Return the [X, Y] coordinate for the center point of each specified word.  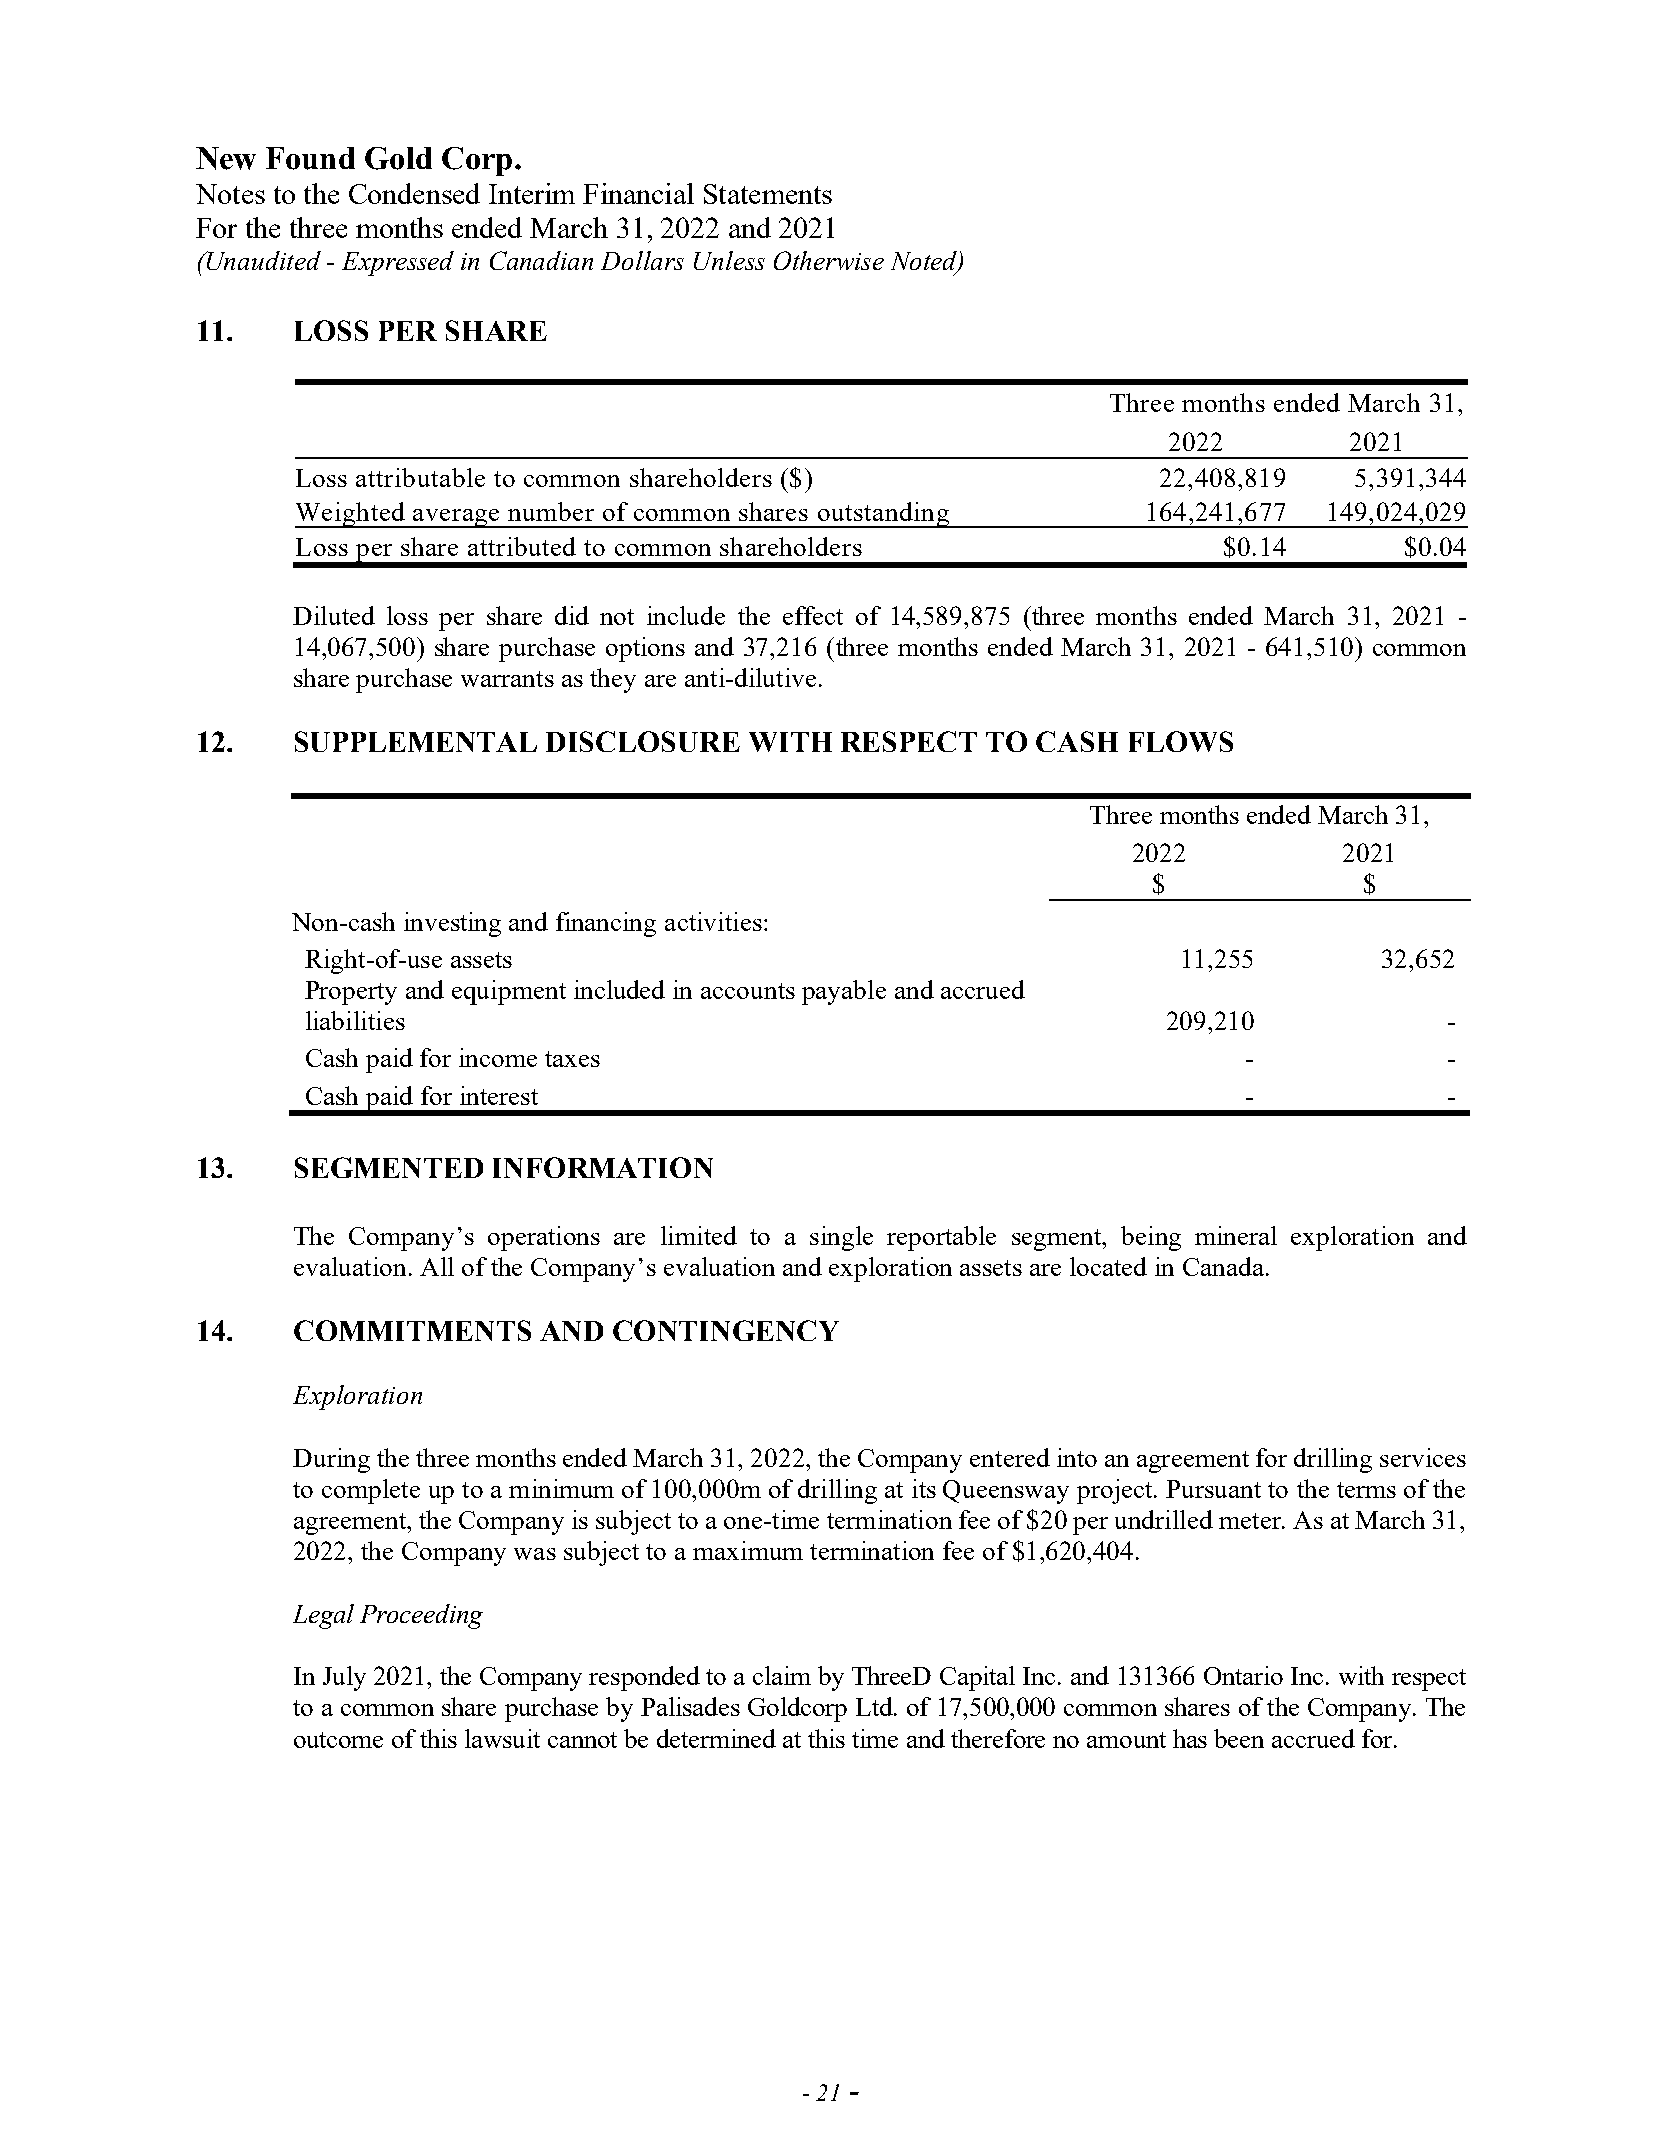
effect [813, 615]
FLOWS [1181, 741]
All [437, 1266]
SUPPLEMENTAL [416, 741]
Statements [768, 194]
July [344, 1678]
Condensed [414, 193]
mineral [1236, 1235]
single [841, 1238]
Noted [925, 262]
